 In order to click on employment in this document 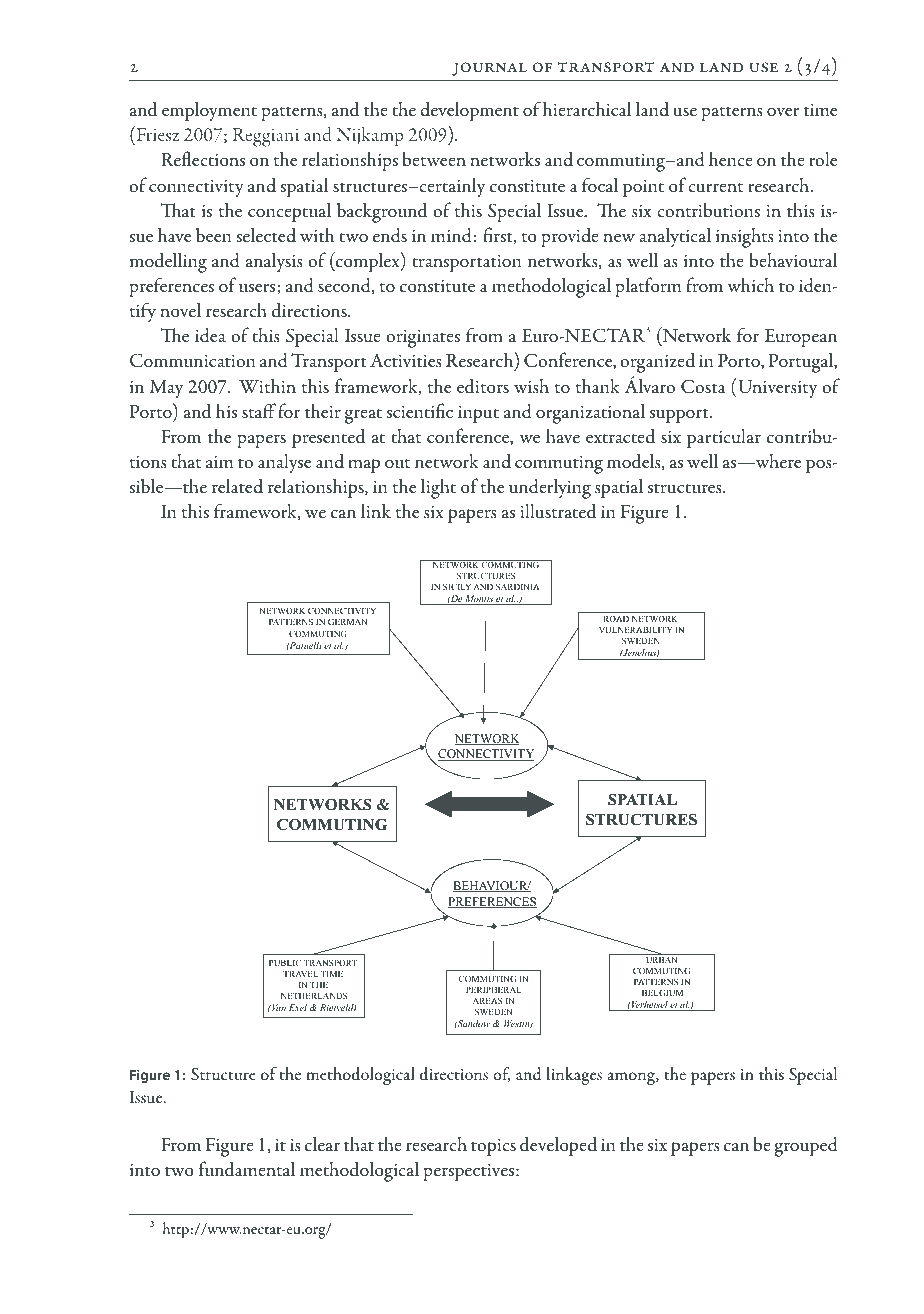, I will do `click(209, 111)`.
